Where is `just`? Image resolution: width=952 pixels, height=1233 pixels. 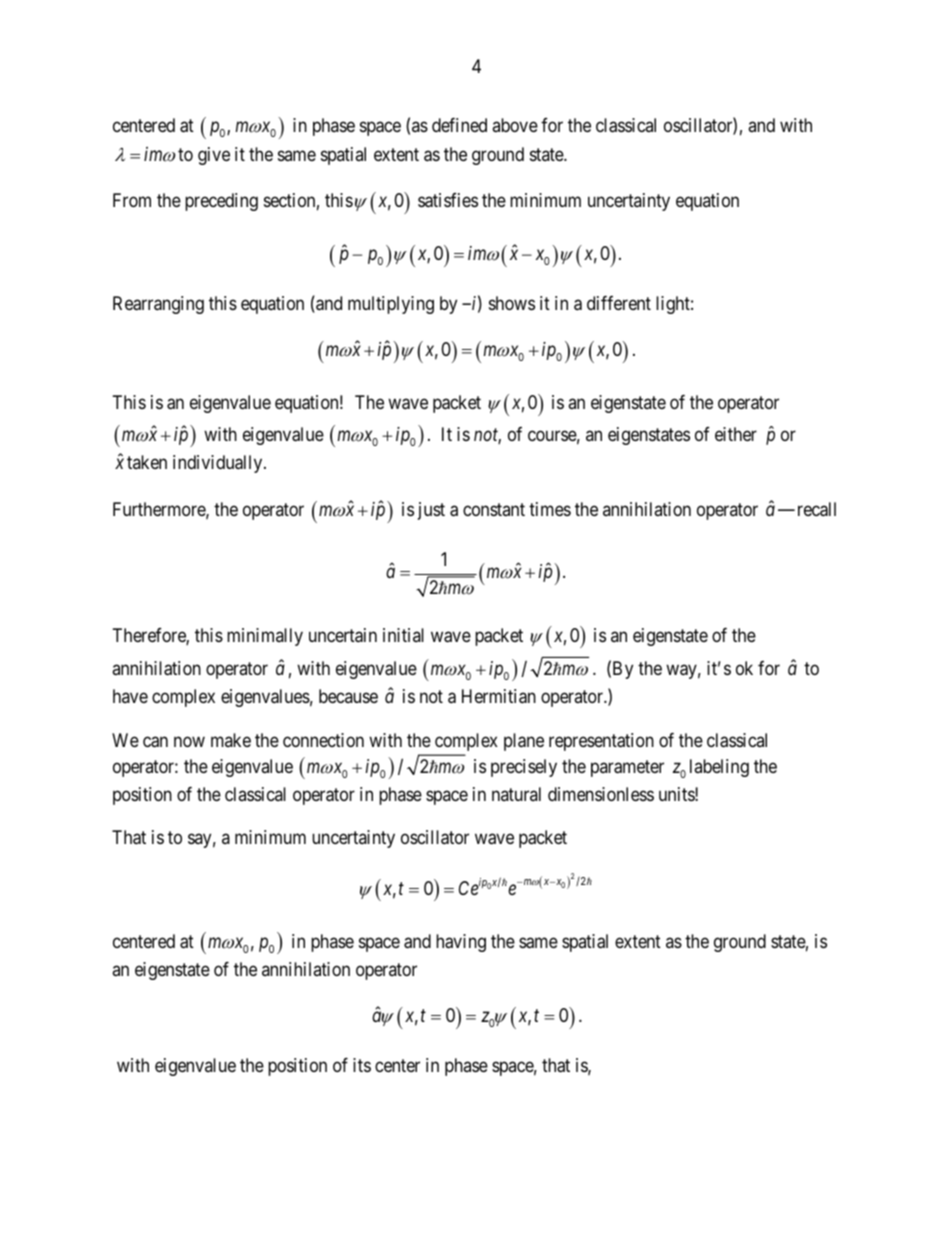
just is located at coordinates (431, 511).
